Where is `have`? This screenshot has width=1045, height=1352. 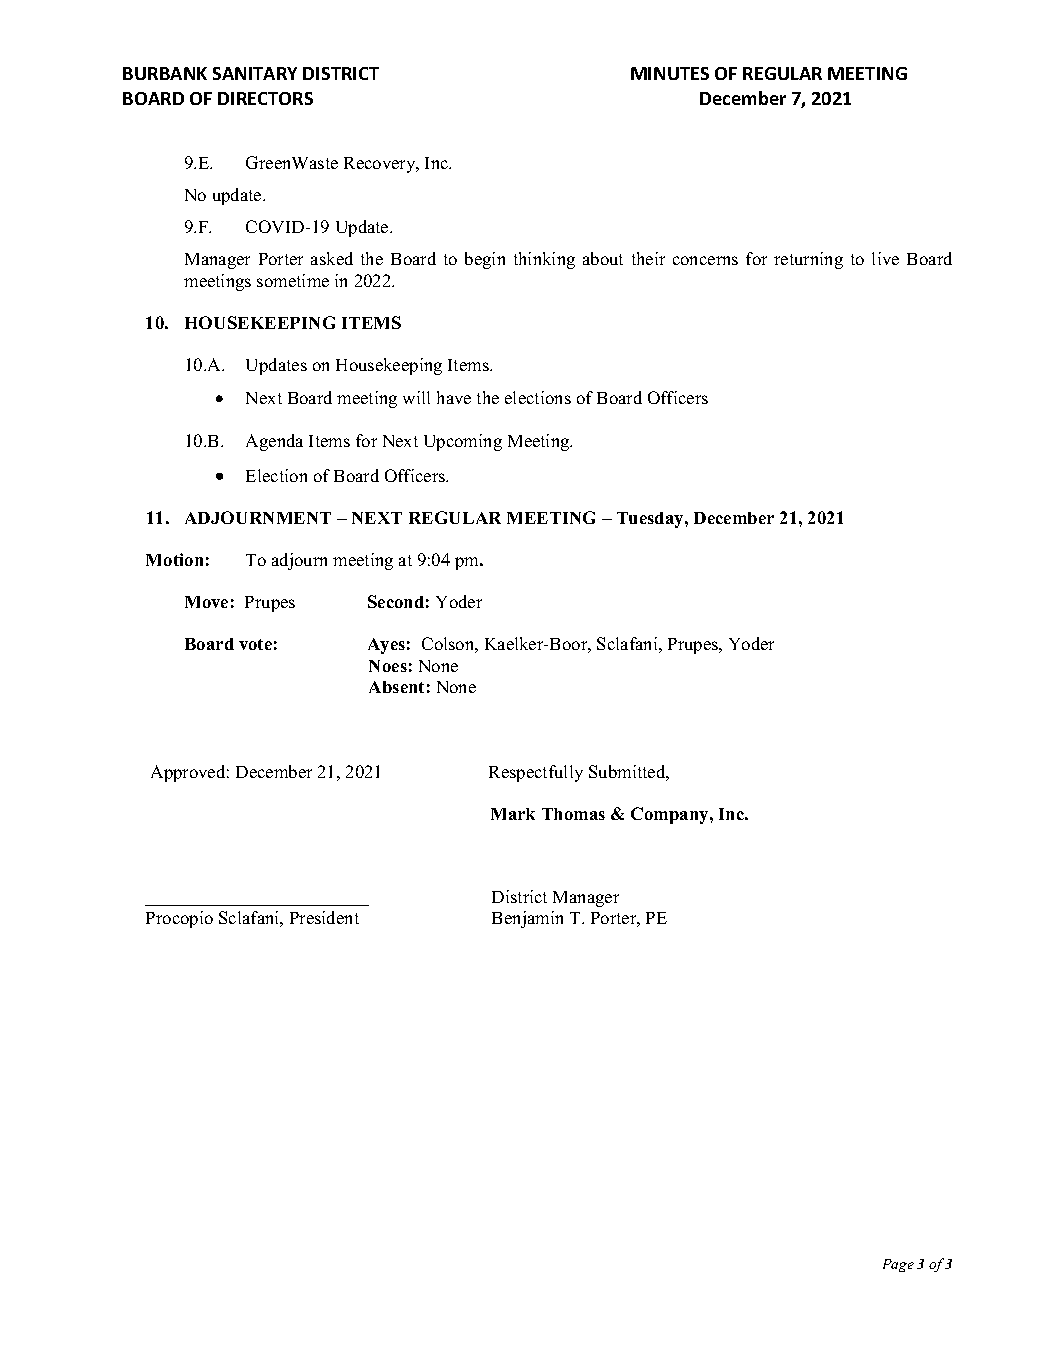 have is located at coordinates (454, 397).
